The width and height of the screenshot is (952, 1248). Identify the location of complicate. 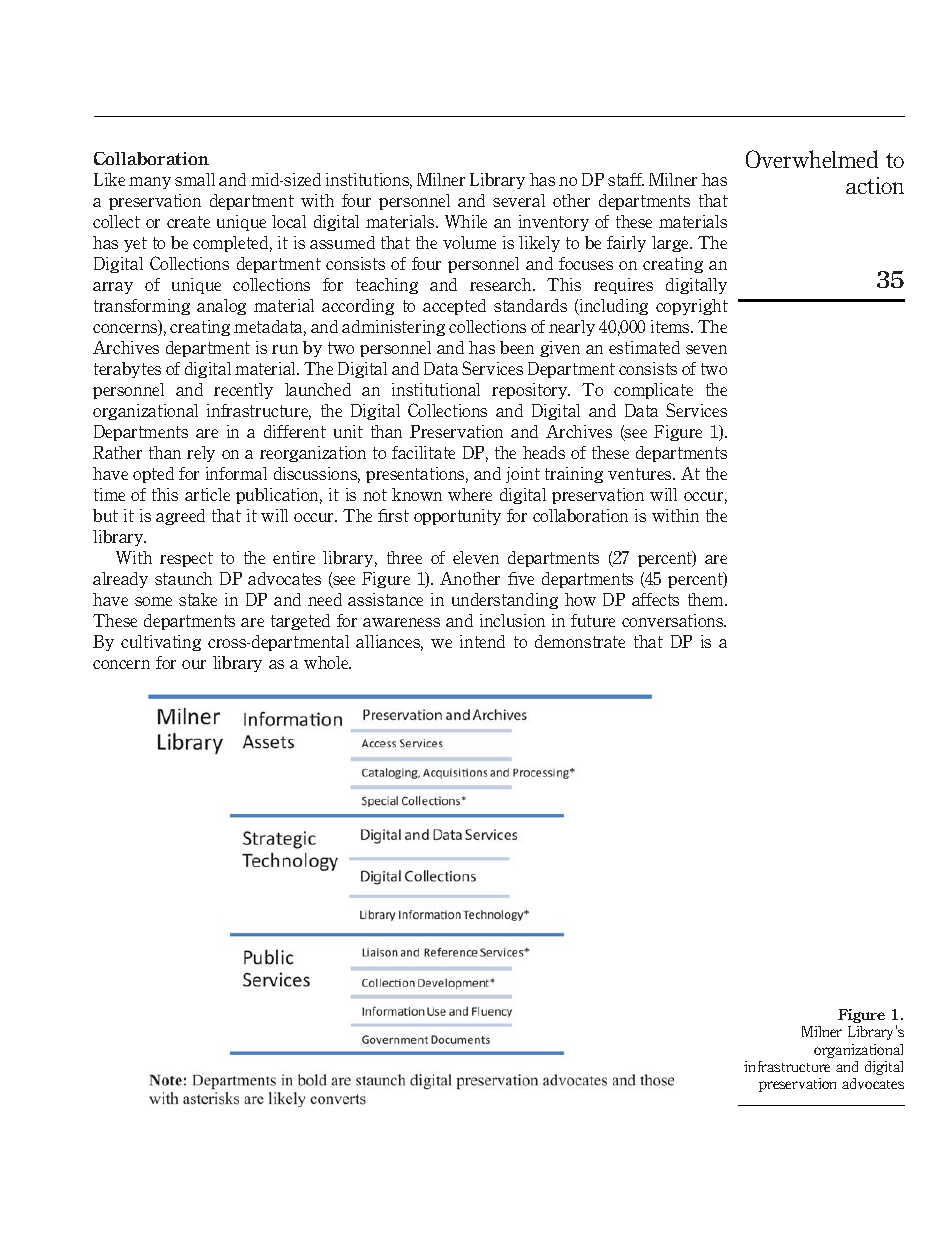
(653, 391).
